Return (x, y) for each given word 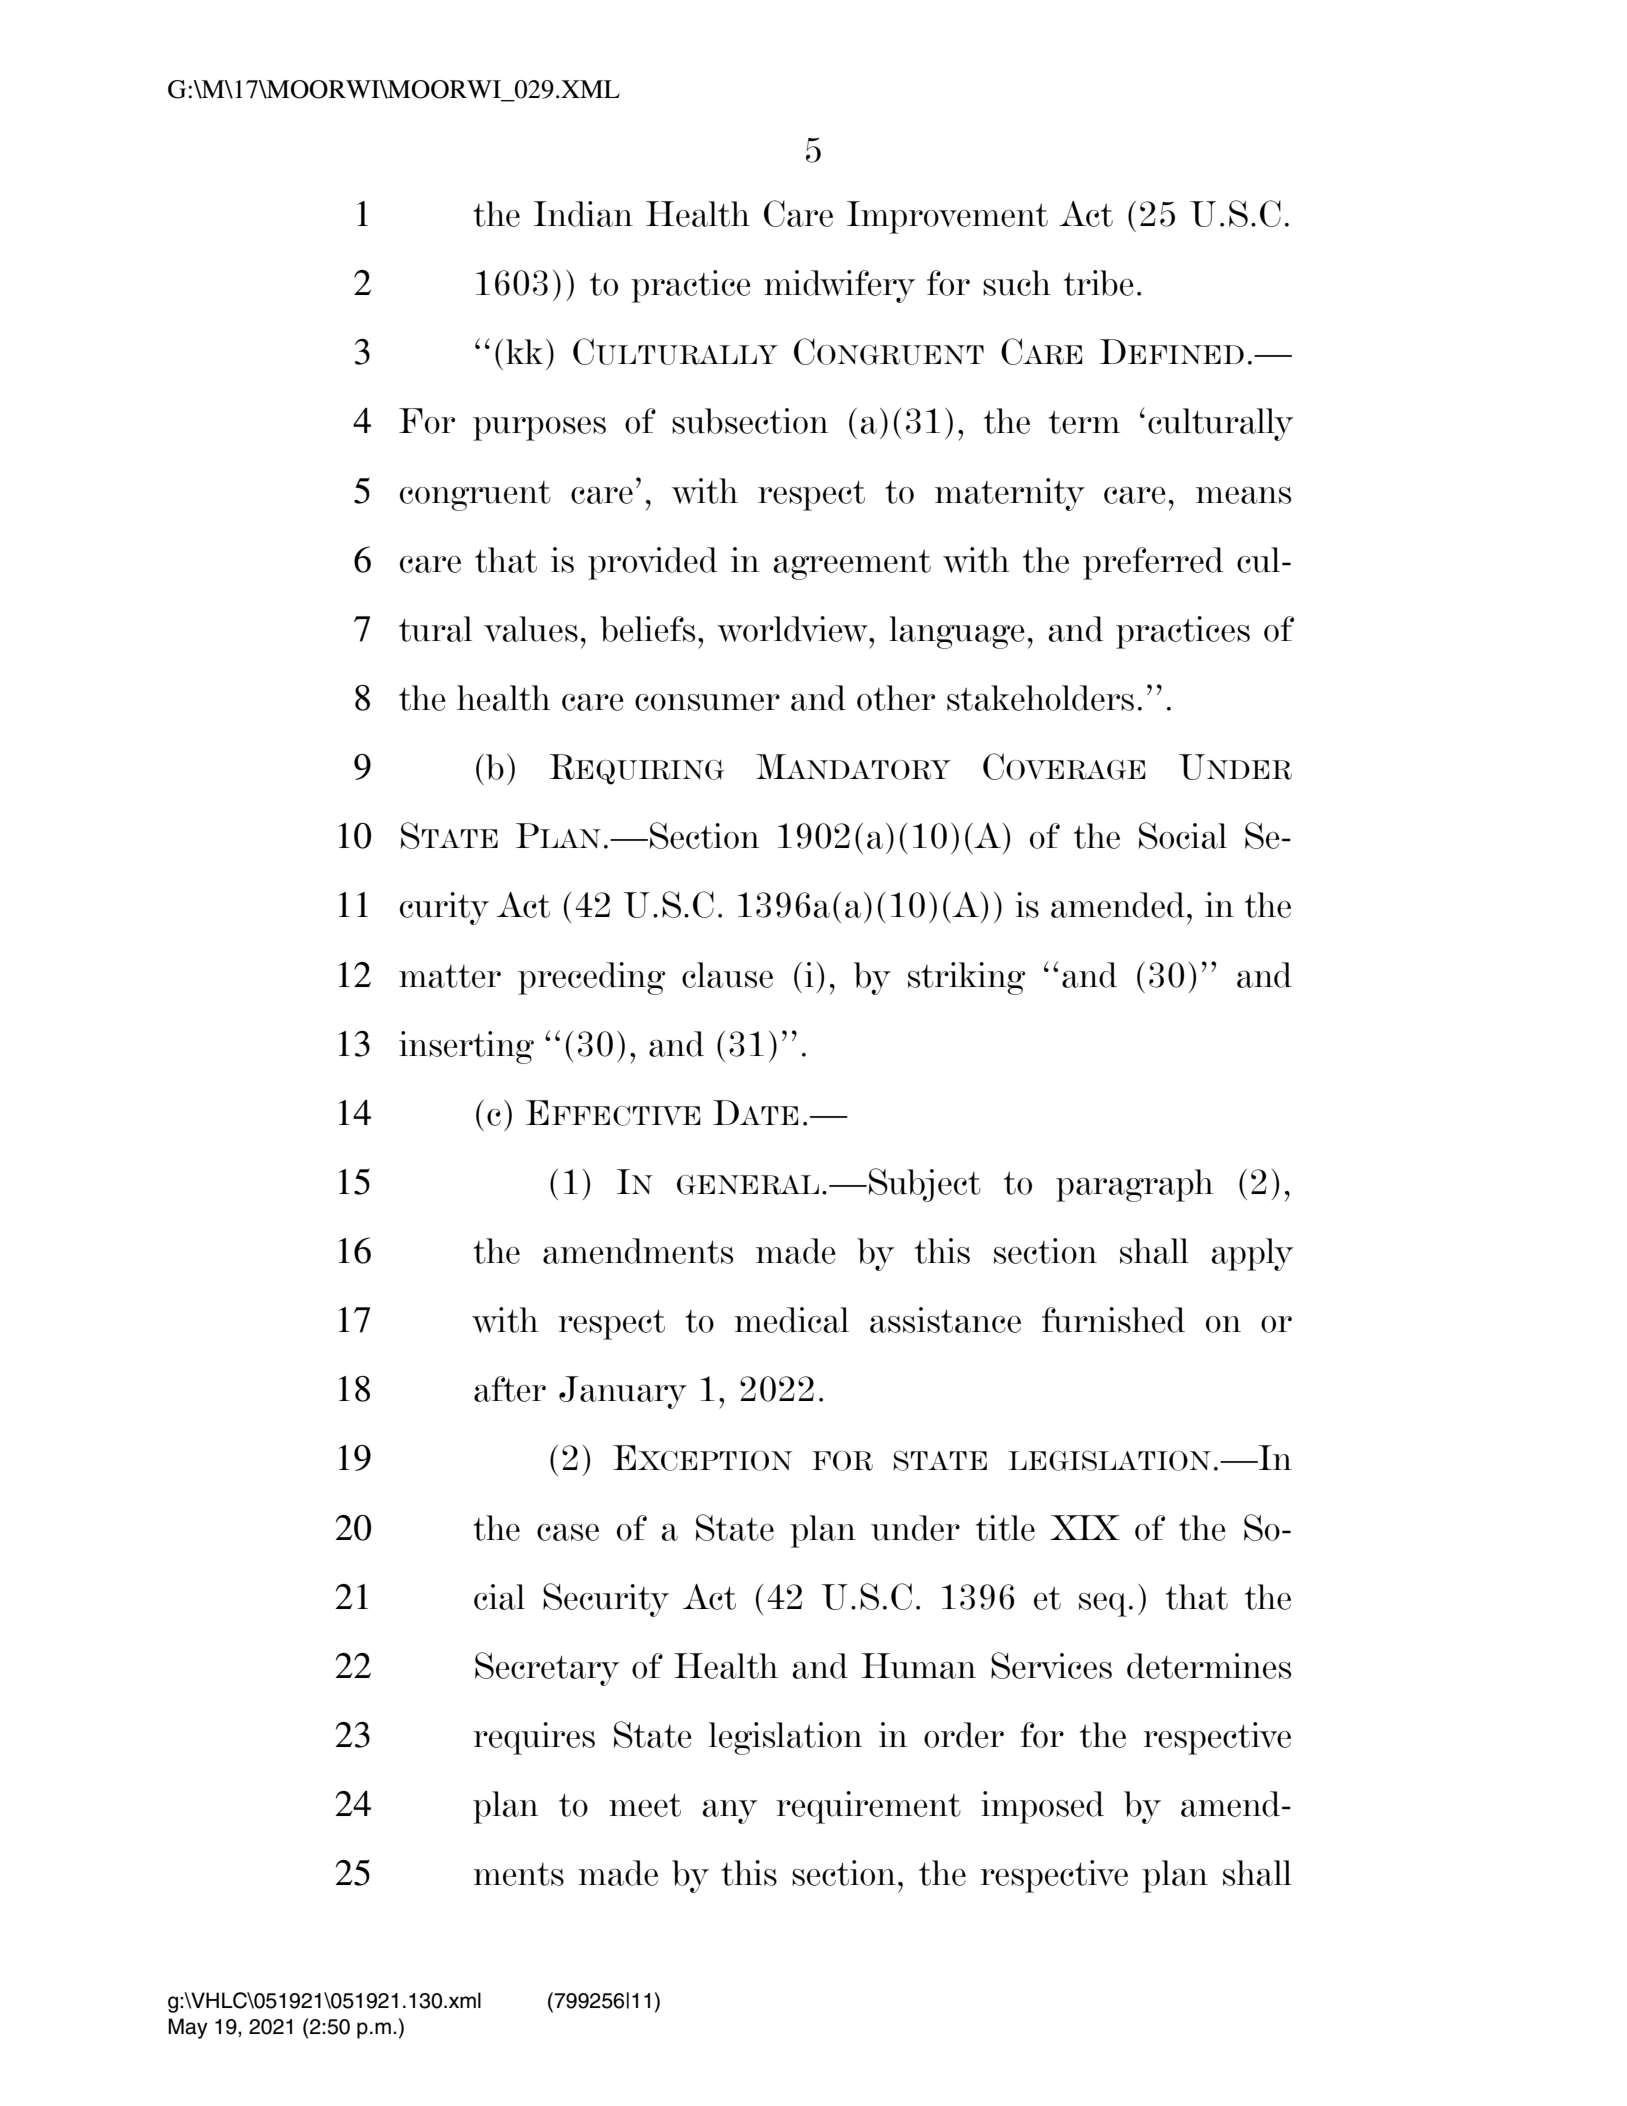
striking (966, 978)
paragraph (1134, 1185)
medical (791, 1320)
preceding (591, 978)
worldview (793, 629)
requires (534, 1738)
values (531, 629)
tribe (1099, 283)
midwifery (839, 286)
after (510, 1389)
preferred (1153, 563)
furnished (1113, 1320)
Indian (583, 214)
